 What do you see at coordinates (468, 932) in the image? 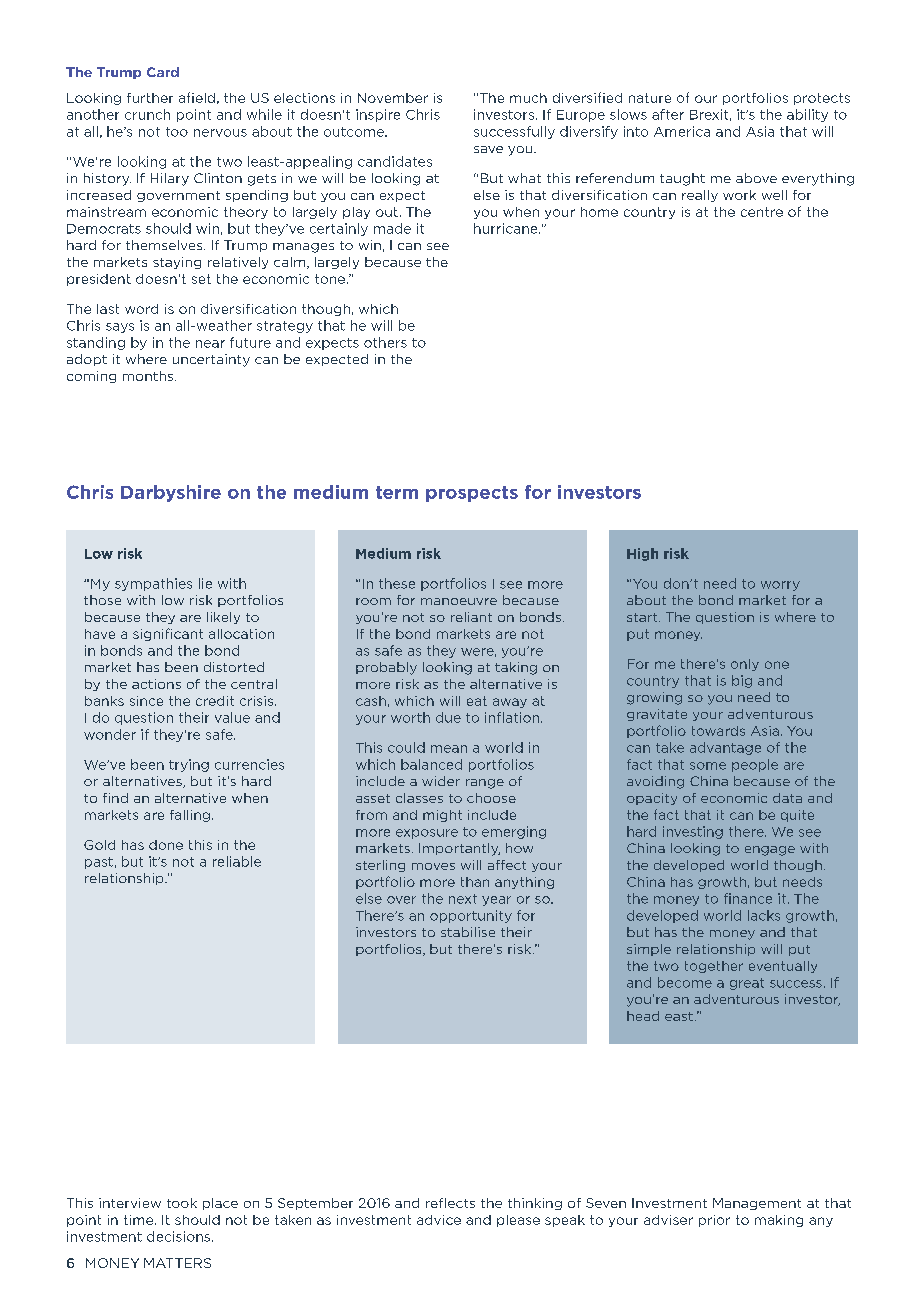
I see `stabilise` at bounding box center [468, 932].
